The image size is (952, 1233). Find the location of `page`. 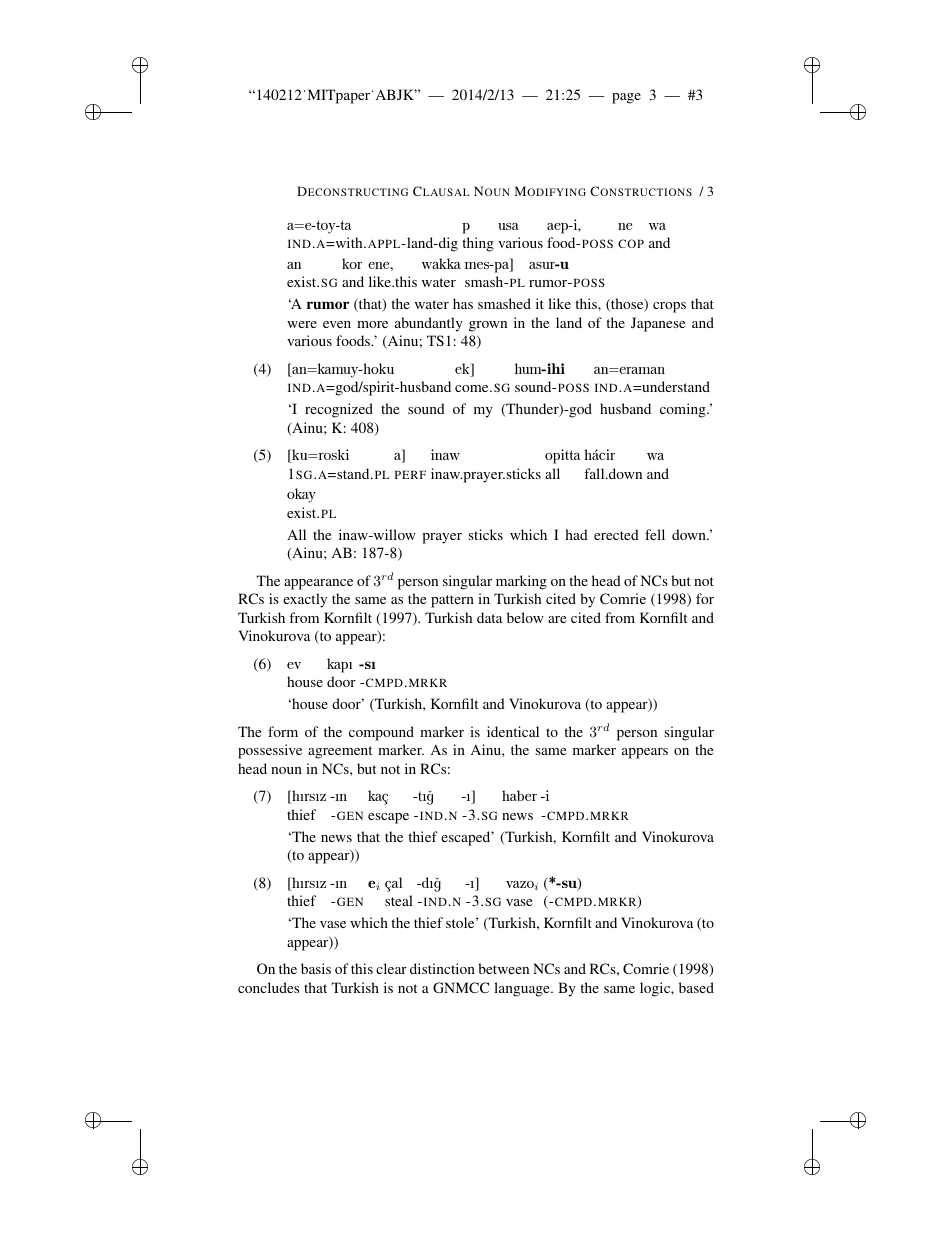

page is located at coordinates (626, 98).
